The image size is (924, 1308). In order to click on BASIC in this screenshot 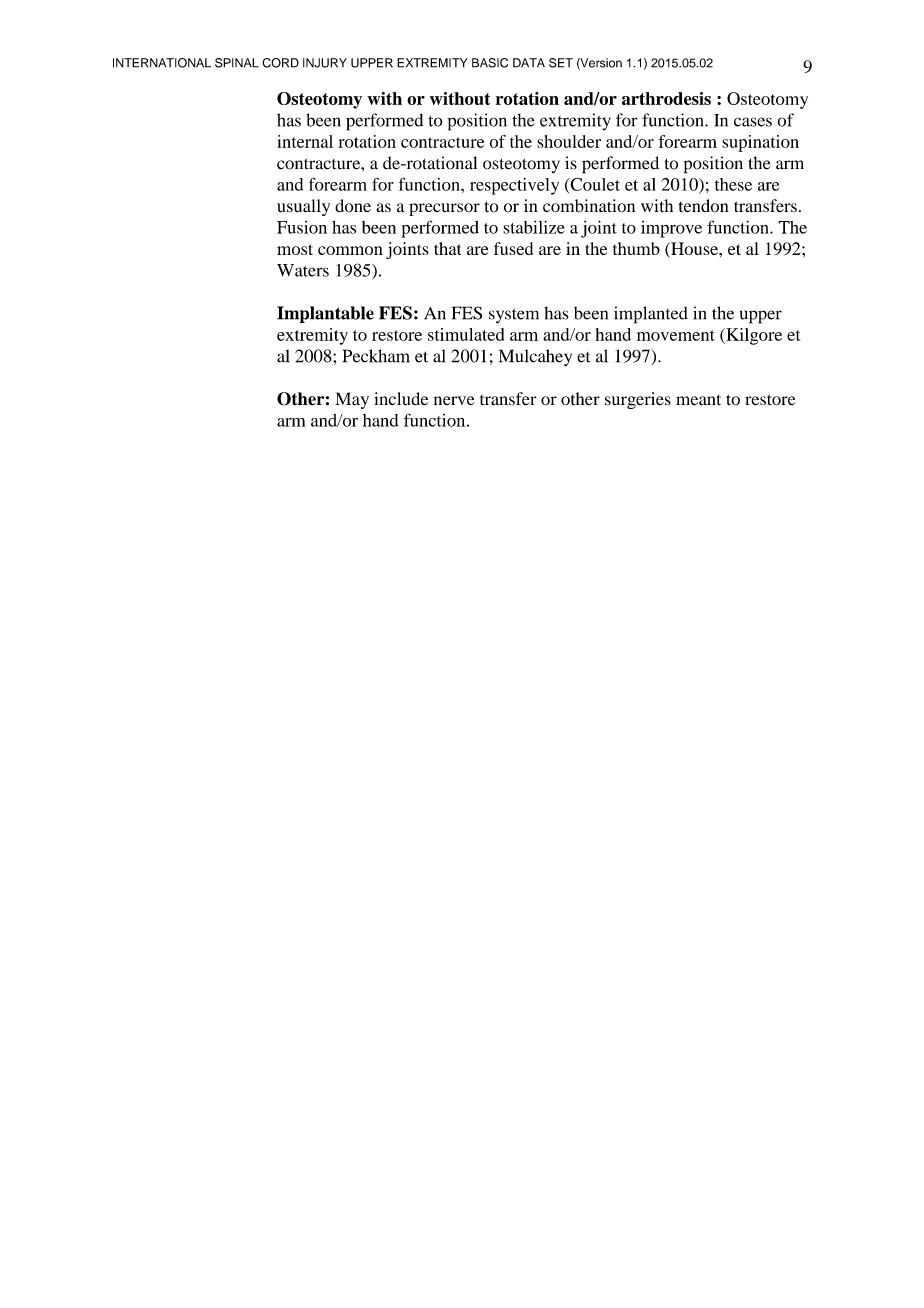, I will do `click(490, 63)`.
